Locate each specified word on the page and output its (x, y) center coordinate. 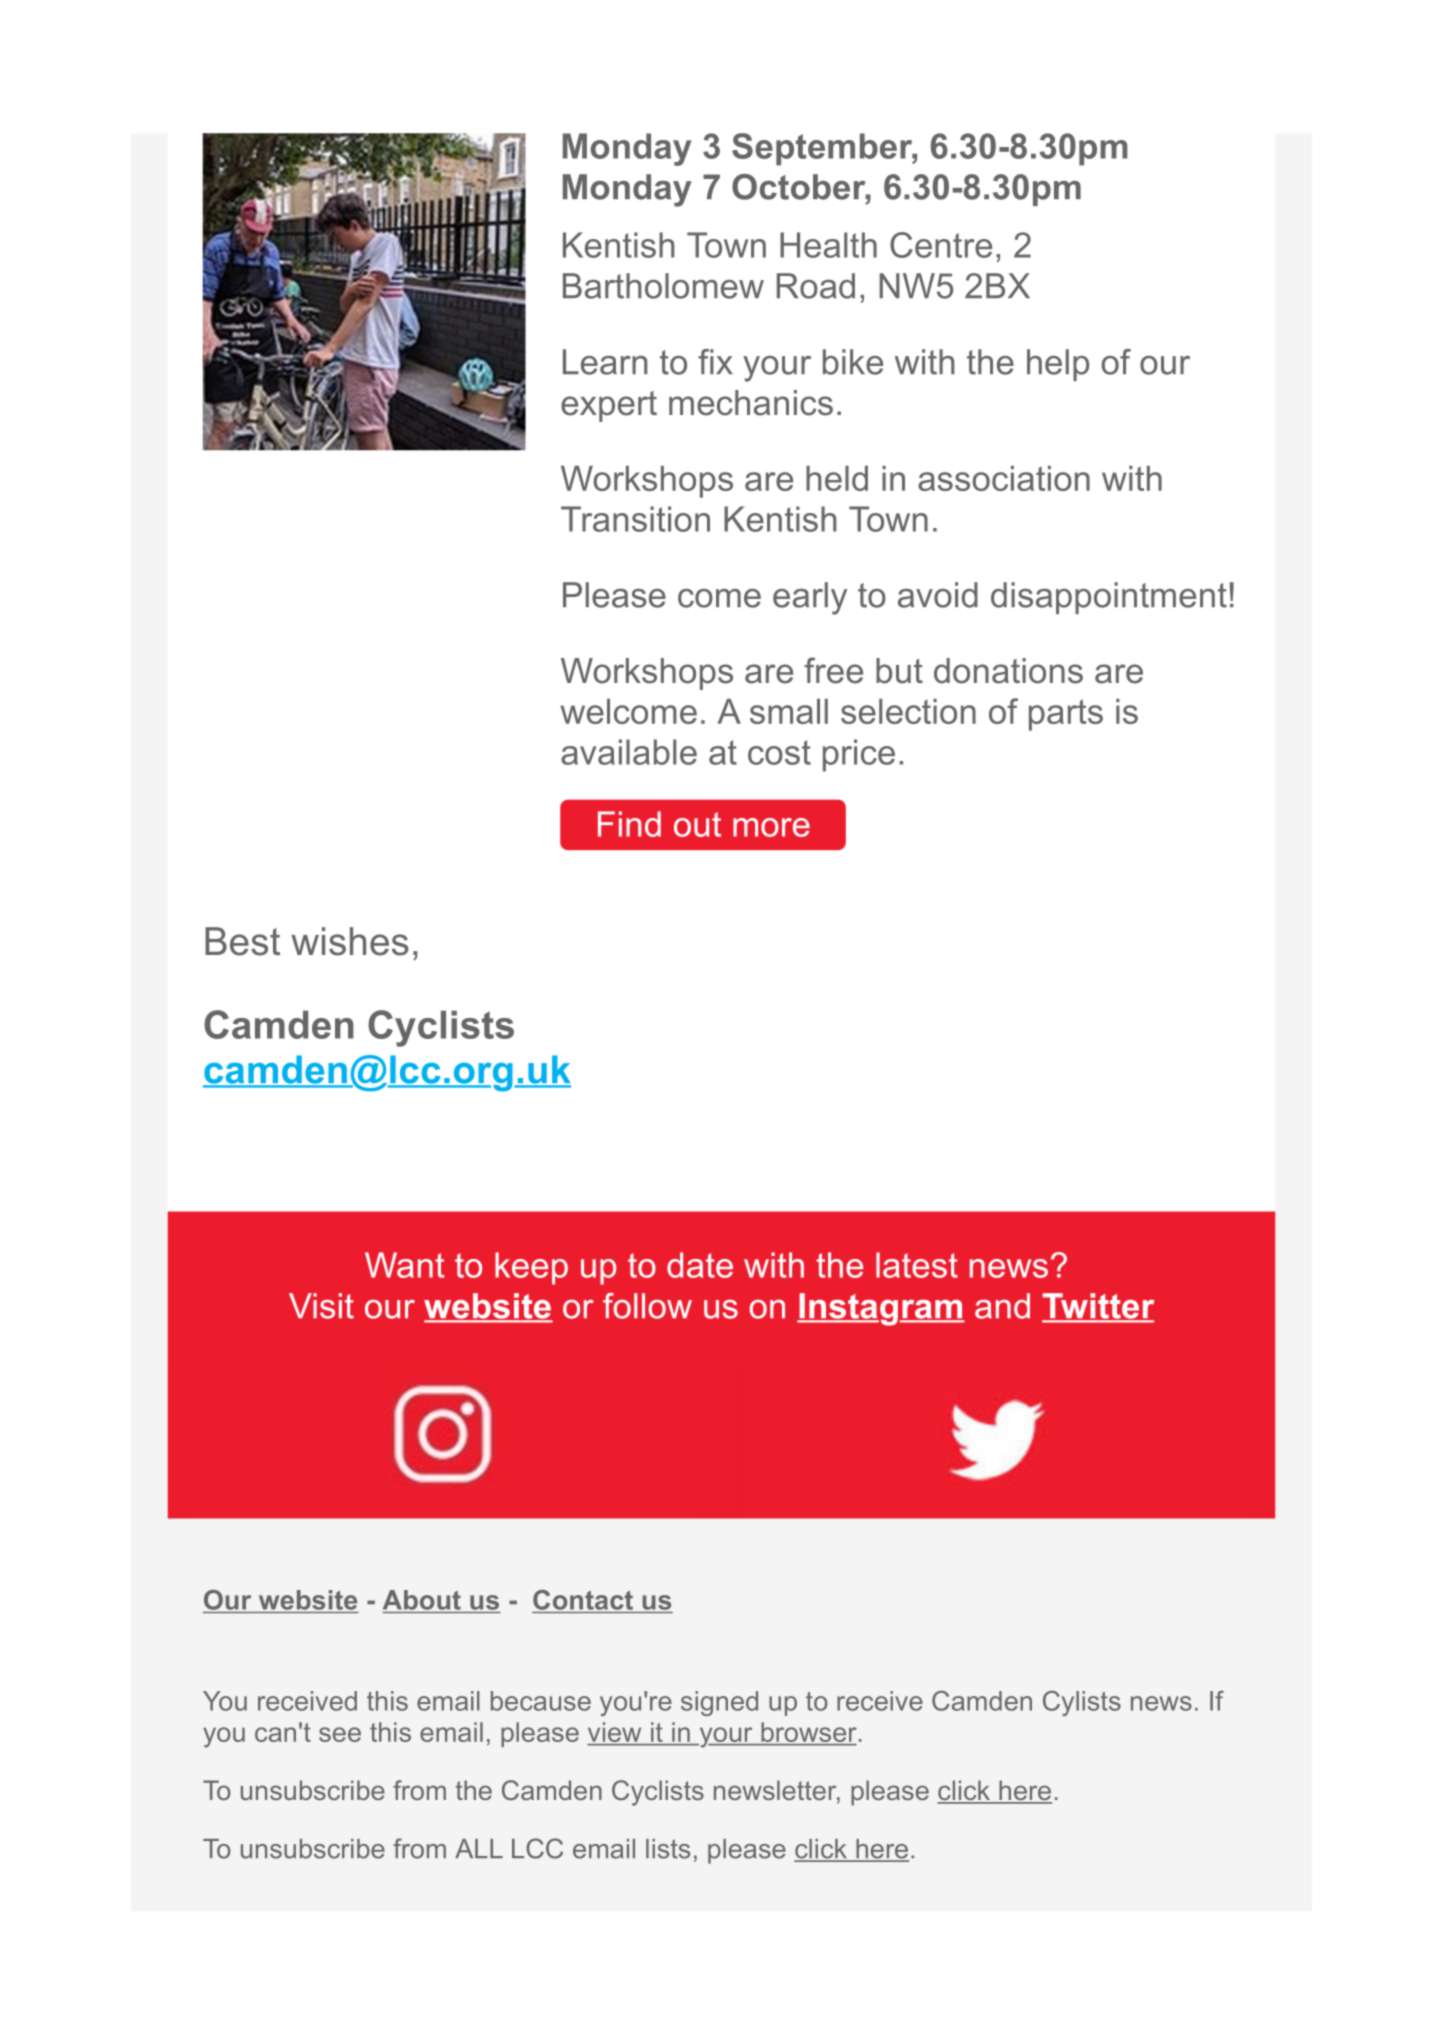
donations (1008, 671)
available (629, 752)
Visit (321, 1306)
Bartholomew (663, 286)
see (340, 1734)
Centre (941, 245)
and (1002, 1306)
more (771, 827)
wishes (350, 941)
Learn (605, 362)
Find (629, 824)
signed (719, 1703)
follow (647, 1306)
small (789, 711)
